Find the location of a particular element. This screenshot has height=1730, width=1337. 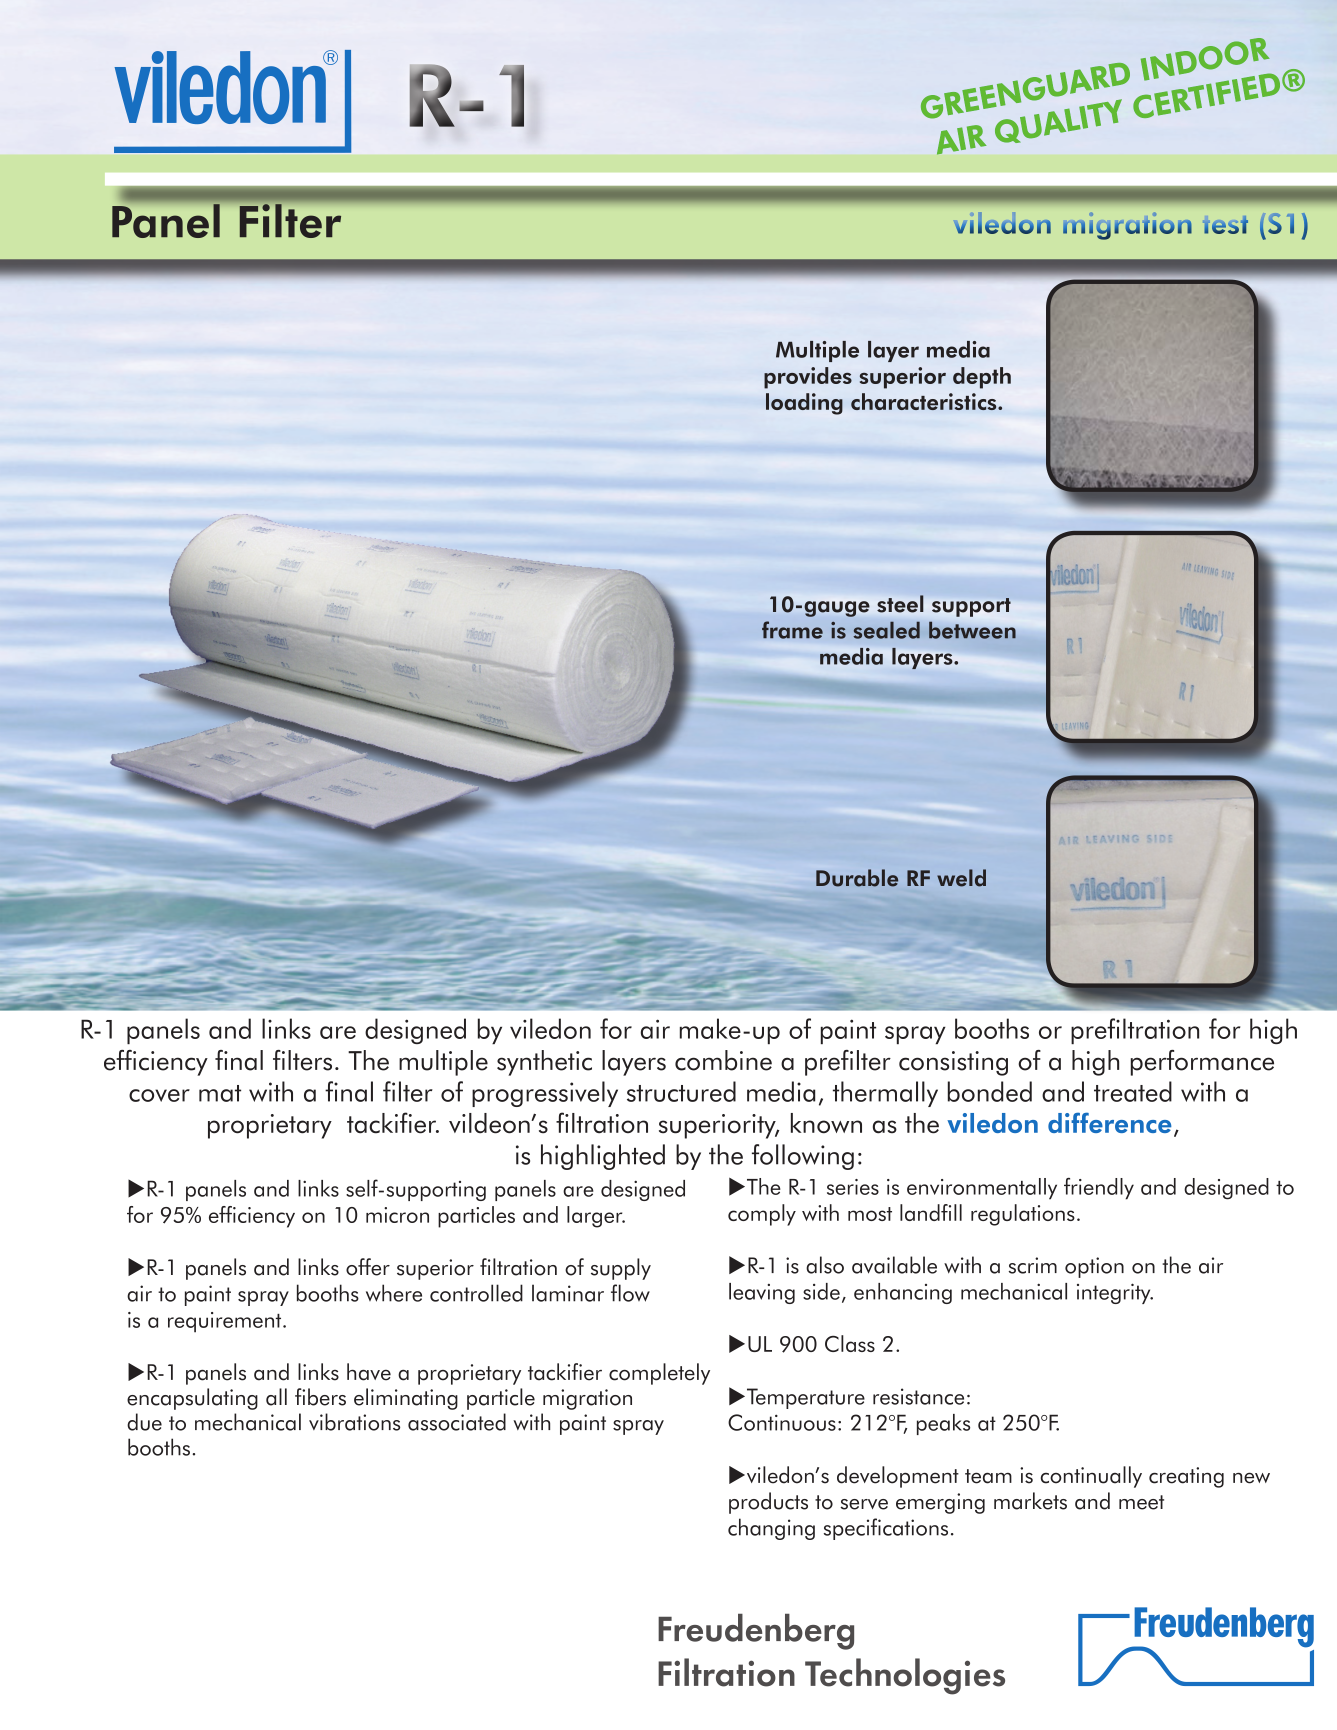

provides is located at coordinates (808, 378).
